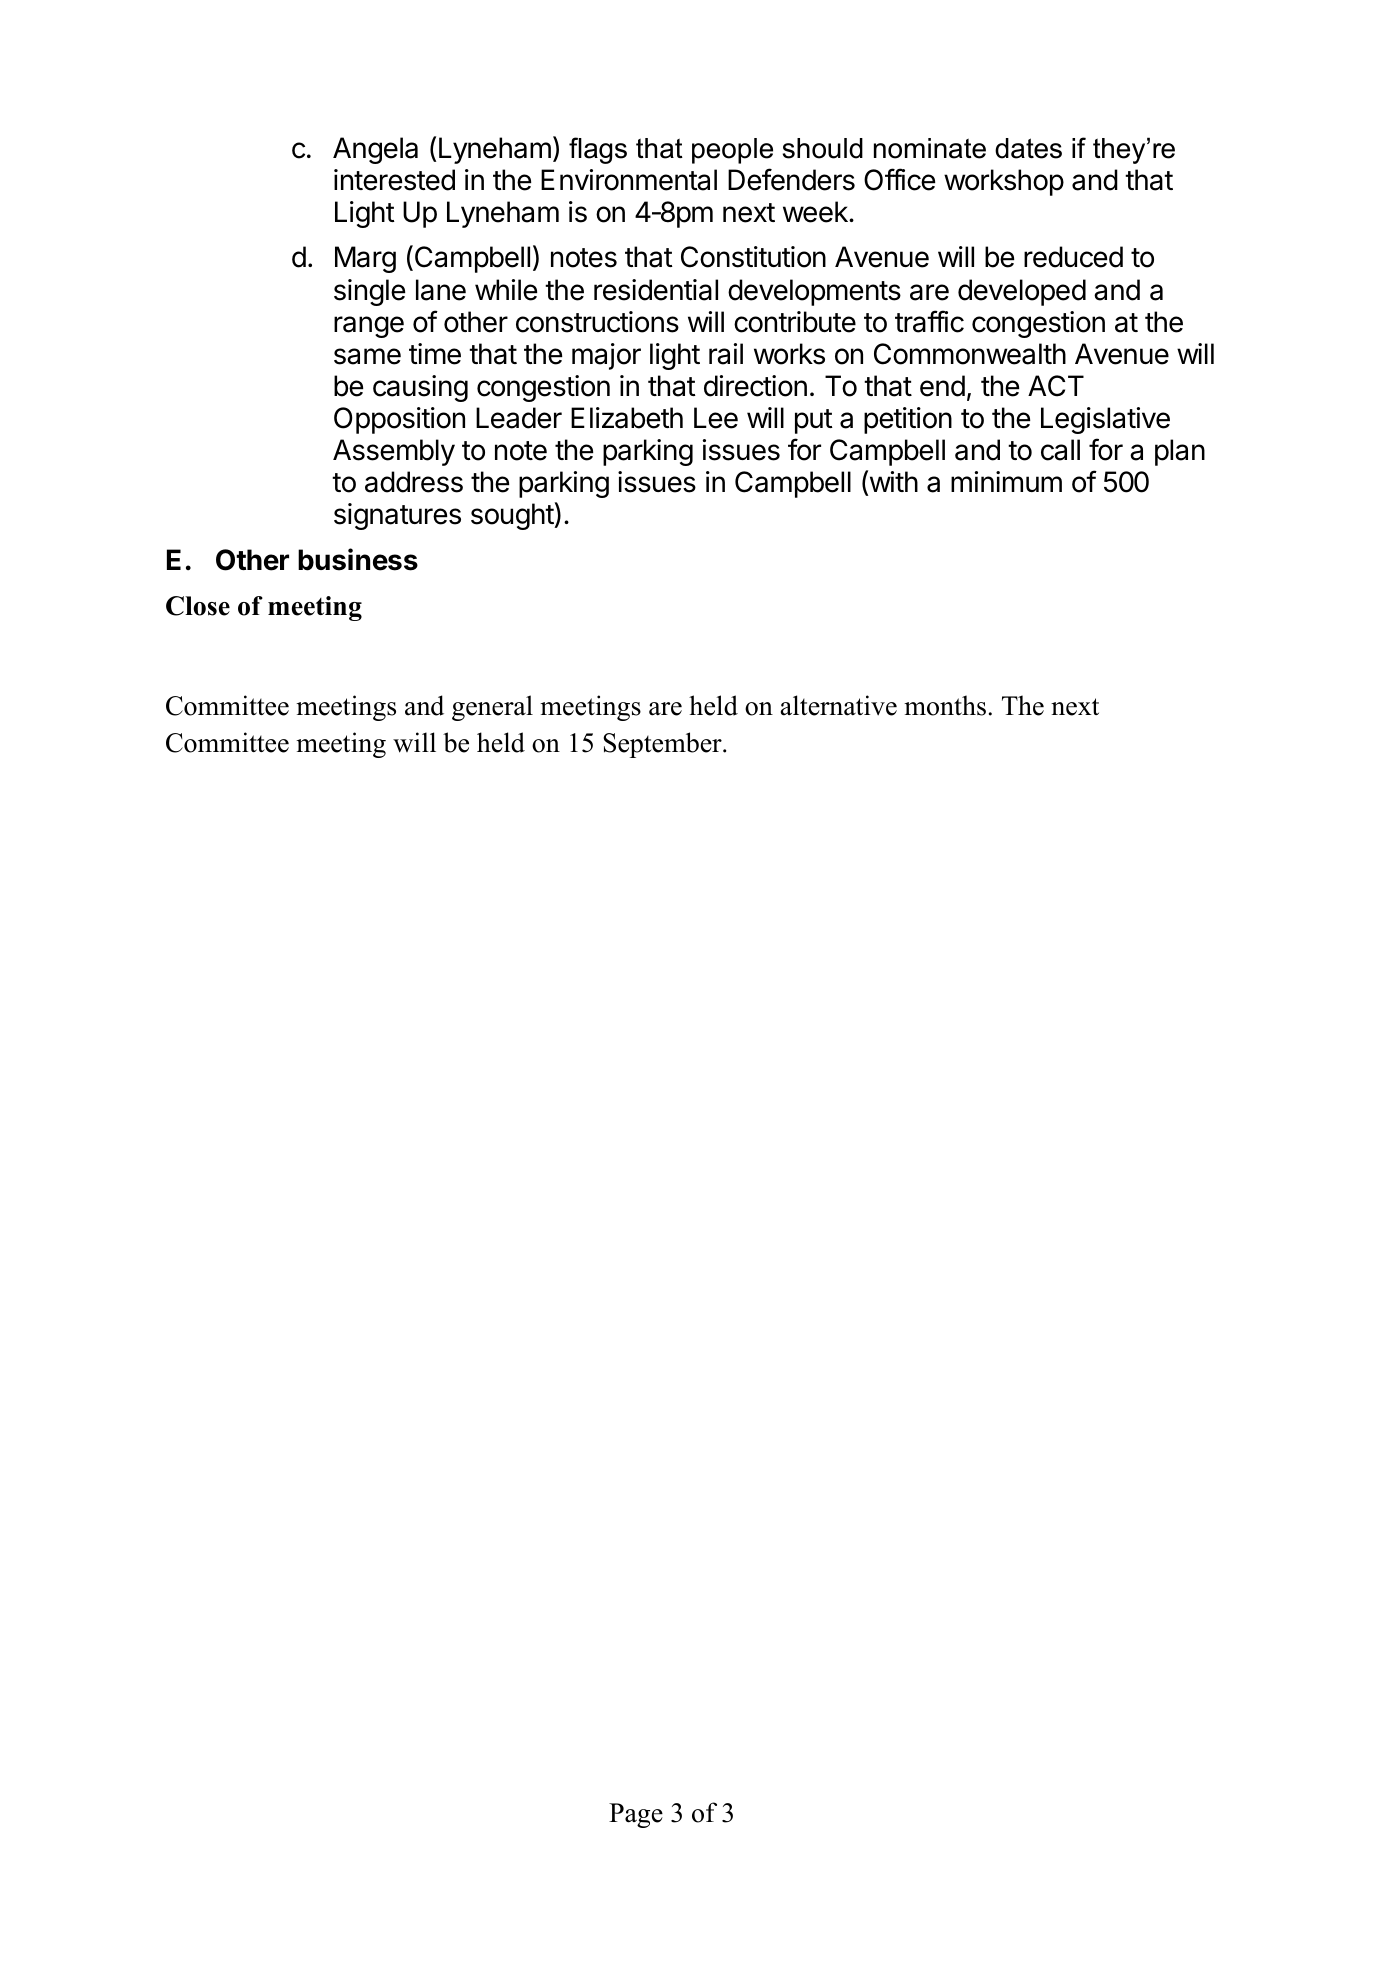 The height and width of the screenshot is (1961, 1387). I want to click on Environmental, so click(629, 180).
